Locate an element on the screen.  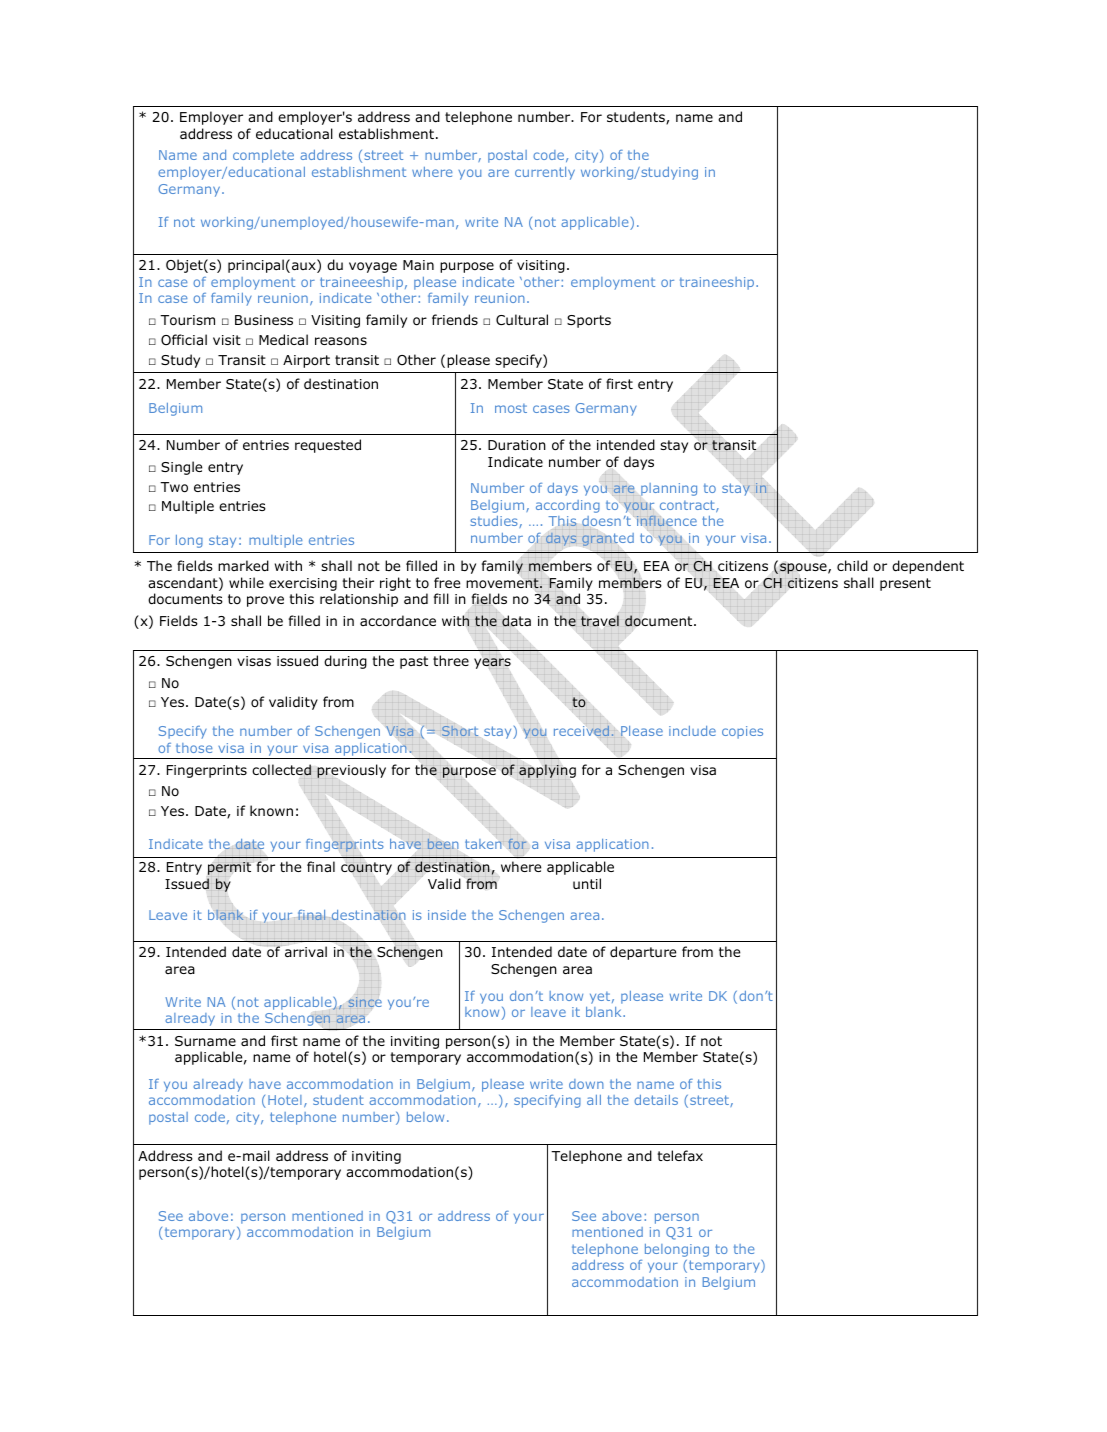
data is located at coordinates (516, 621).
